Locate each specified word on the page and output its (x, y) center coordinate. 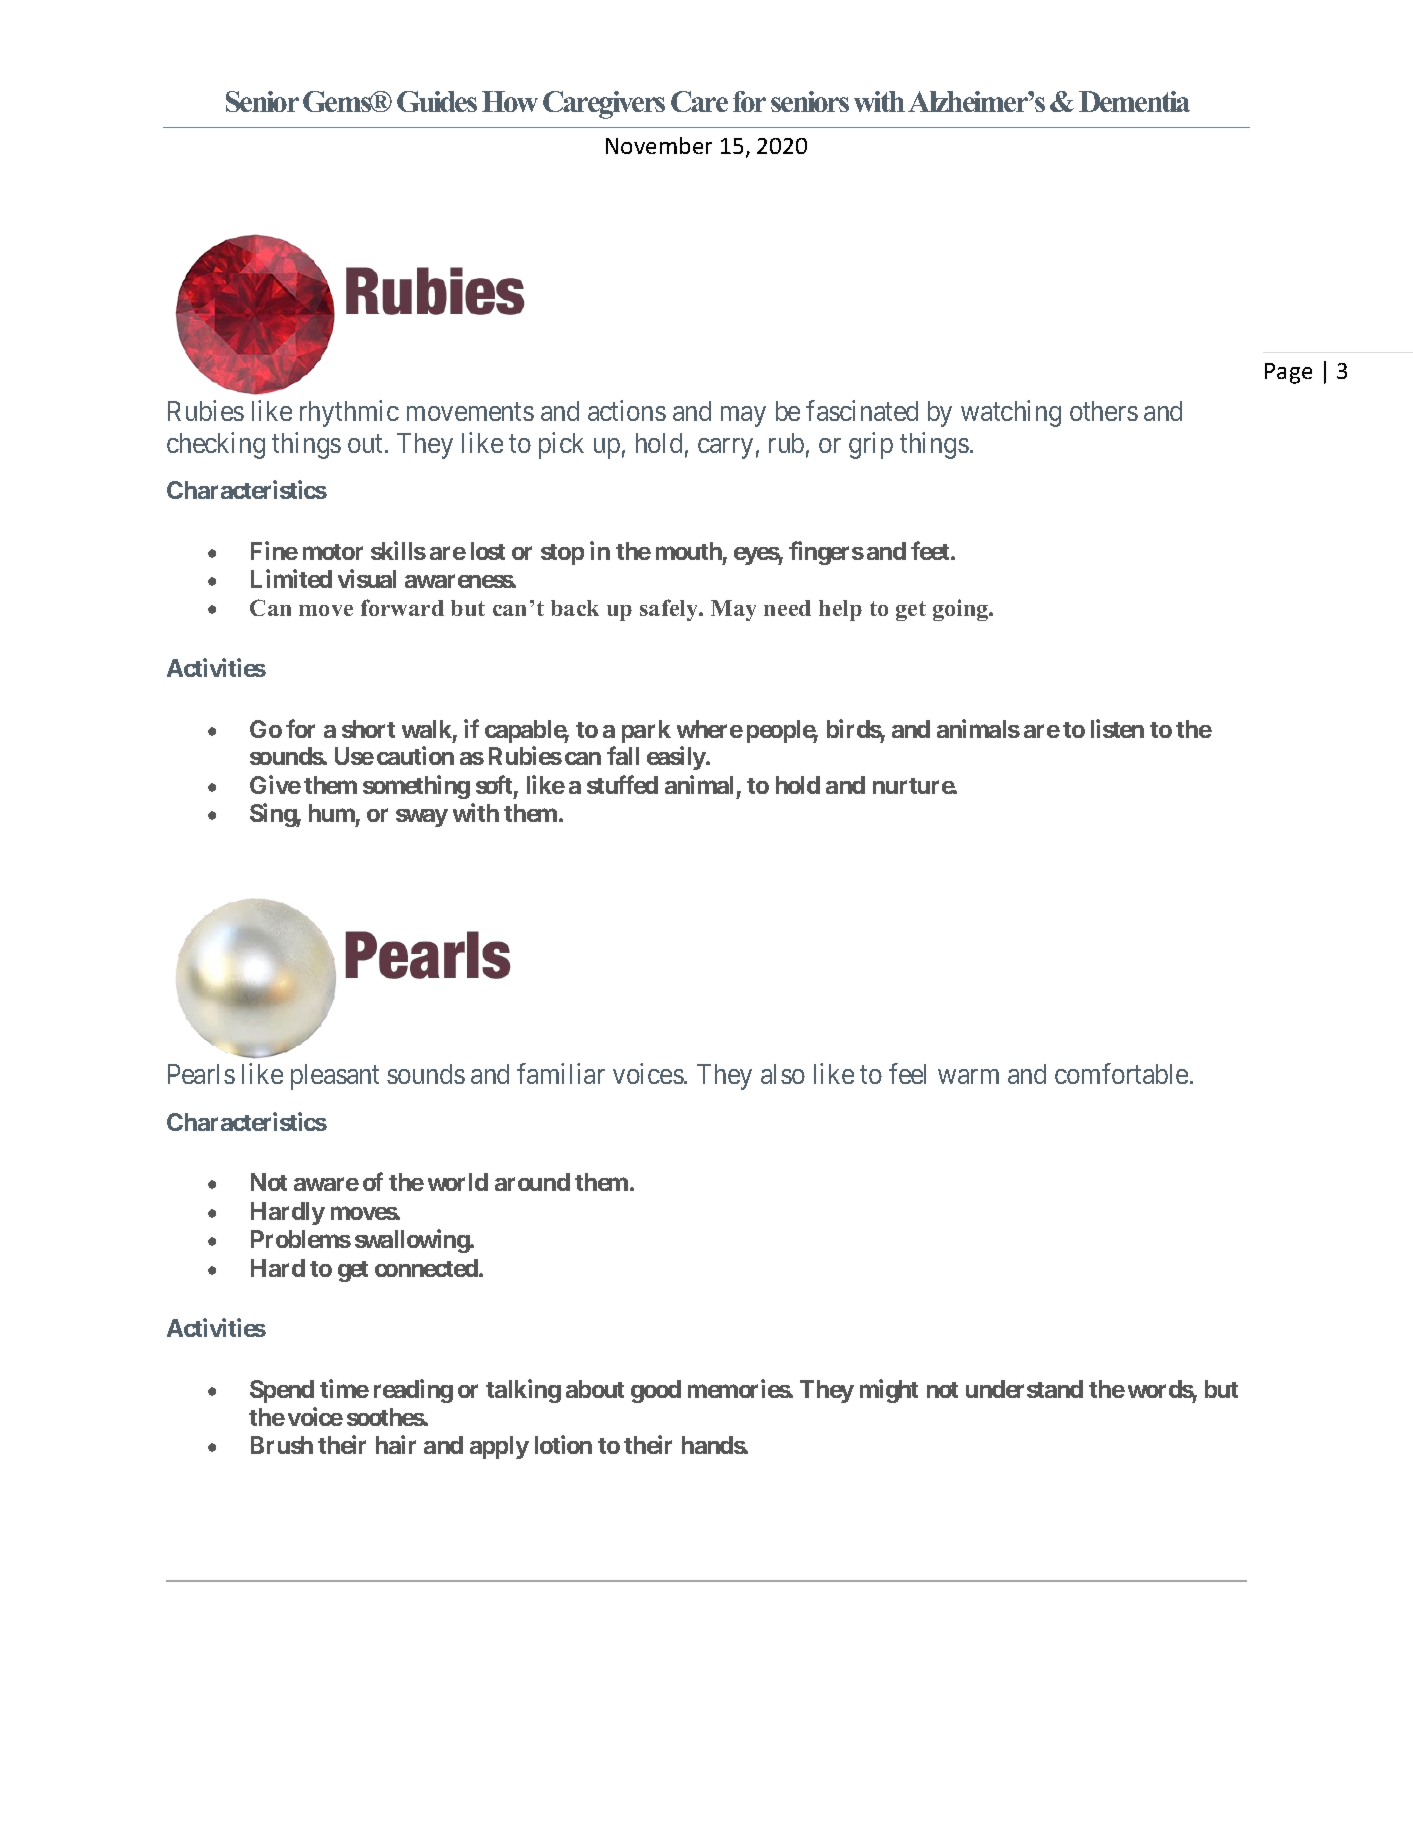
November (659, 145)
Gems (338, 101)
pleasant (335, 1077)
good (656, 1391)
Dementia (1134, 101)
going (962, 610)
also (783, 1074)
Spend (282, 1391)
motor (333, 552)
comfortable (1121, 1073)
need (787, 608)
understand (1024, 1389)
